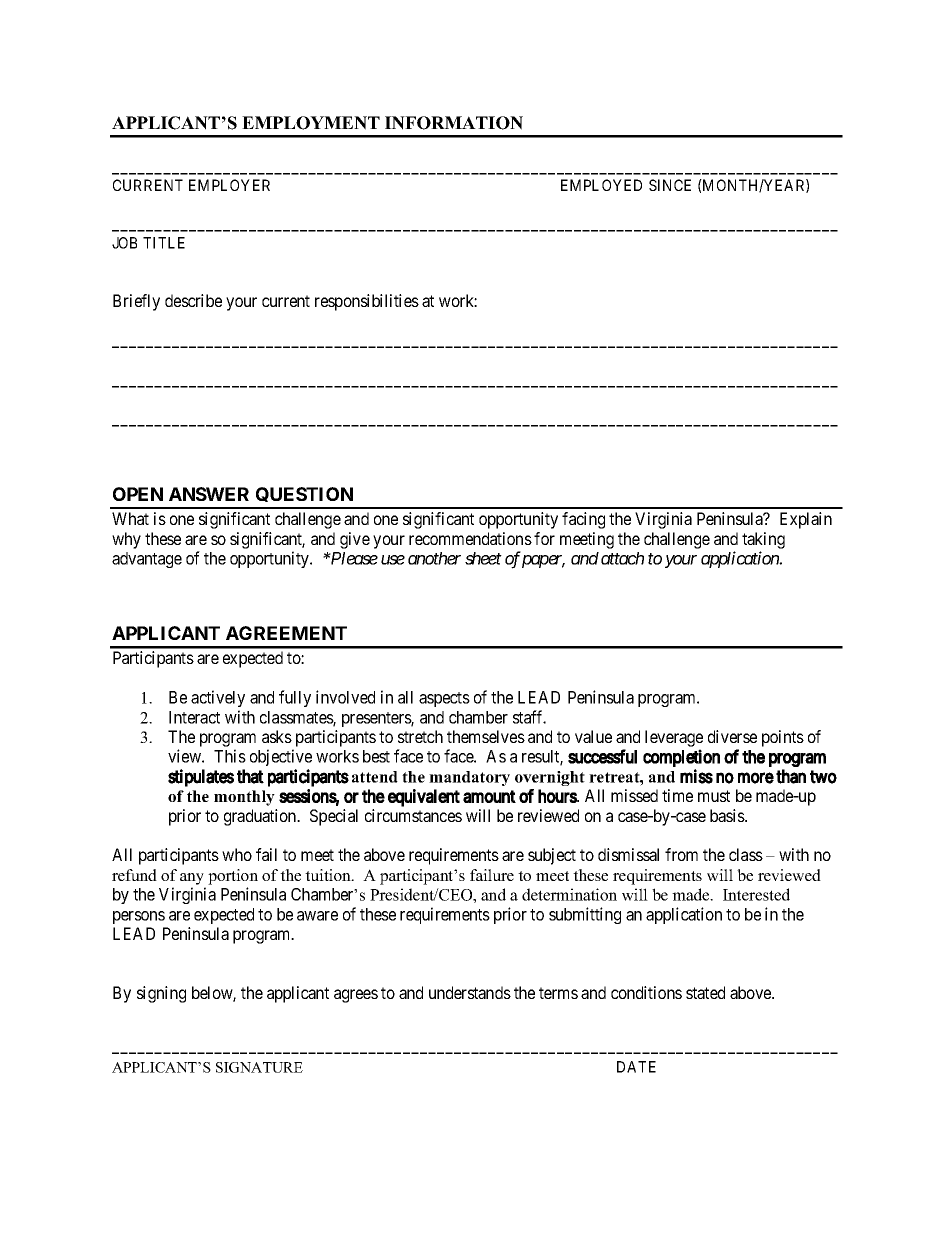 Image resolution: width=952 pixels, height=1233 pixels. Describe the element at coordinates (259, 1067) in the page. I see `SIGNATURE` at that location.
